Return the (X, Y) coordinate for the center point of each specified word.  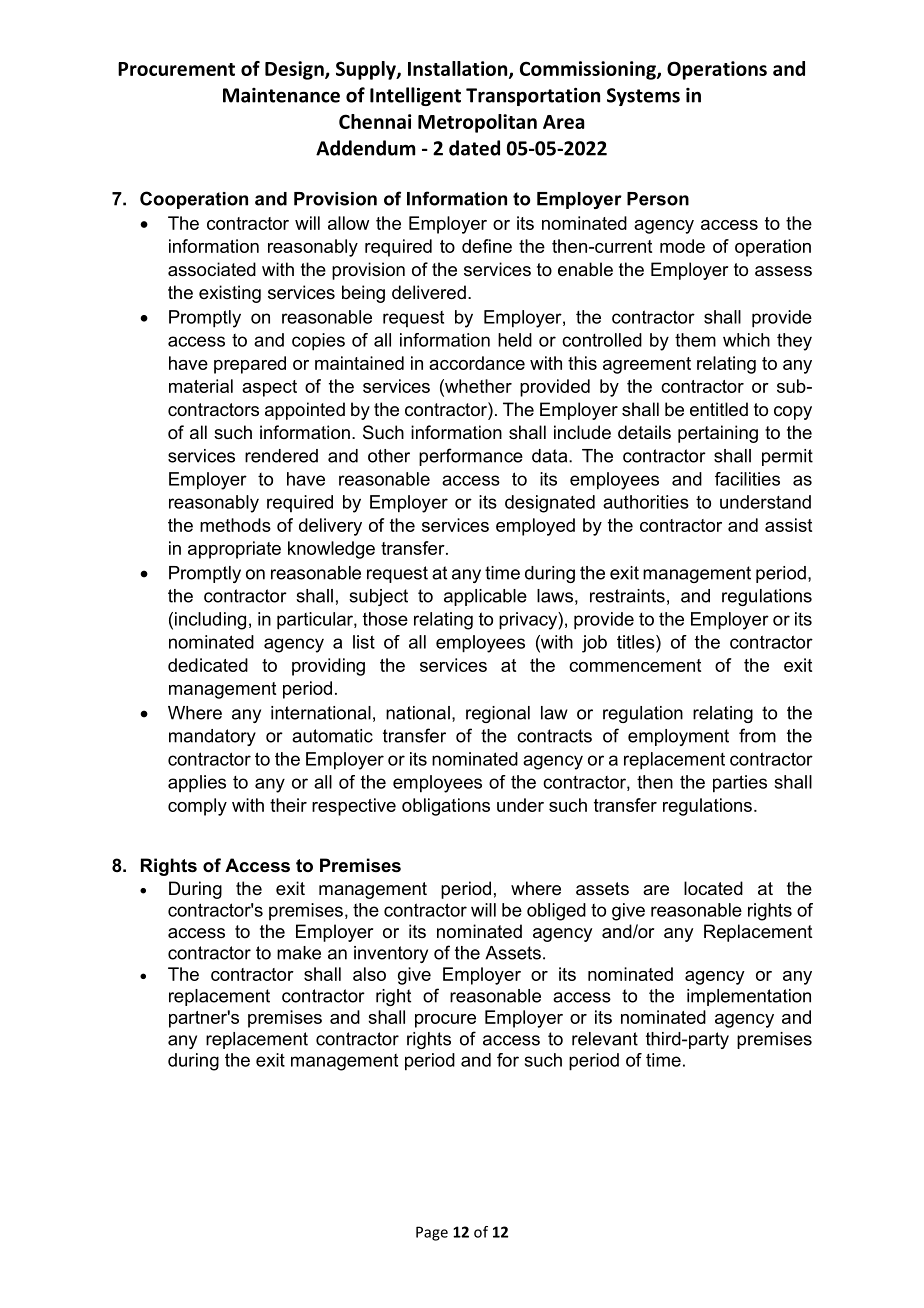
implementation (749, 997)
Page (432, 1233)
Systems (643, 97)
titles (637, 642)
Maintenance (281, 95)
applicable (485, 597)
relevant (605, 1039)
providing (328, 667)
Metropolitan (477, 123)
